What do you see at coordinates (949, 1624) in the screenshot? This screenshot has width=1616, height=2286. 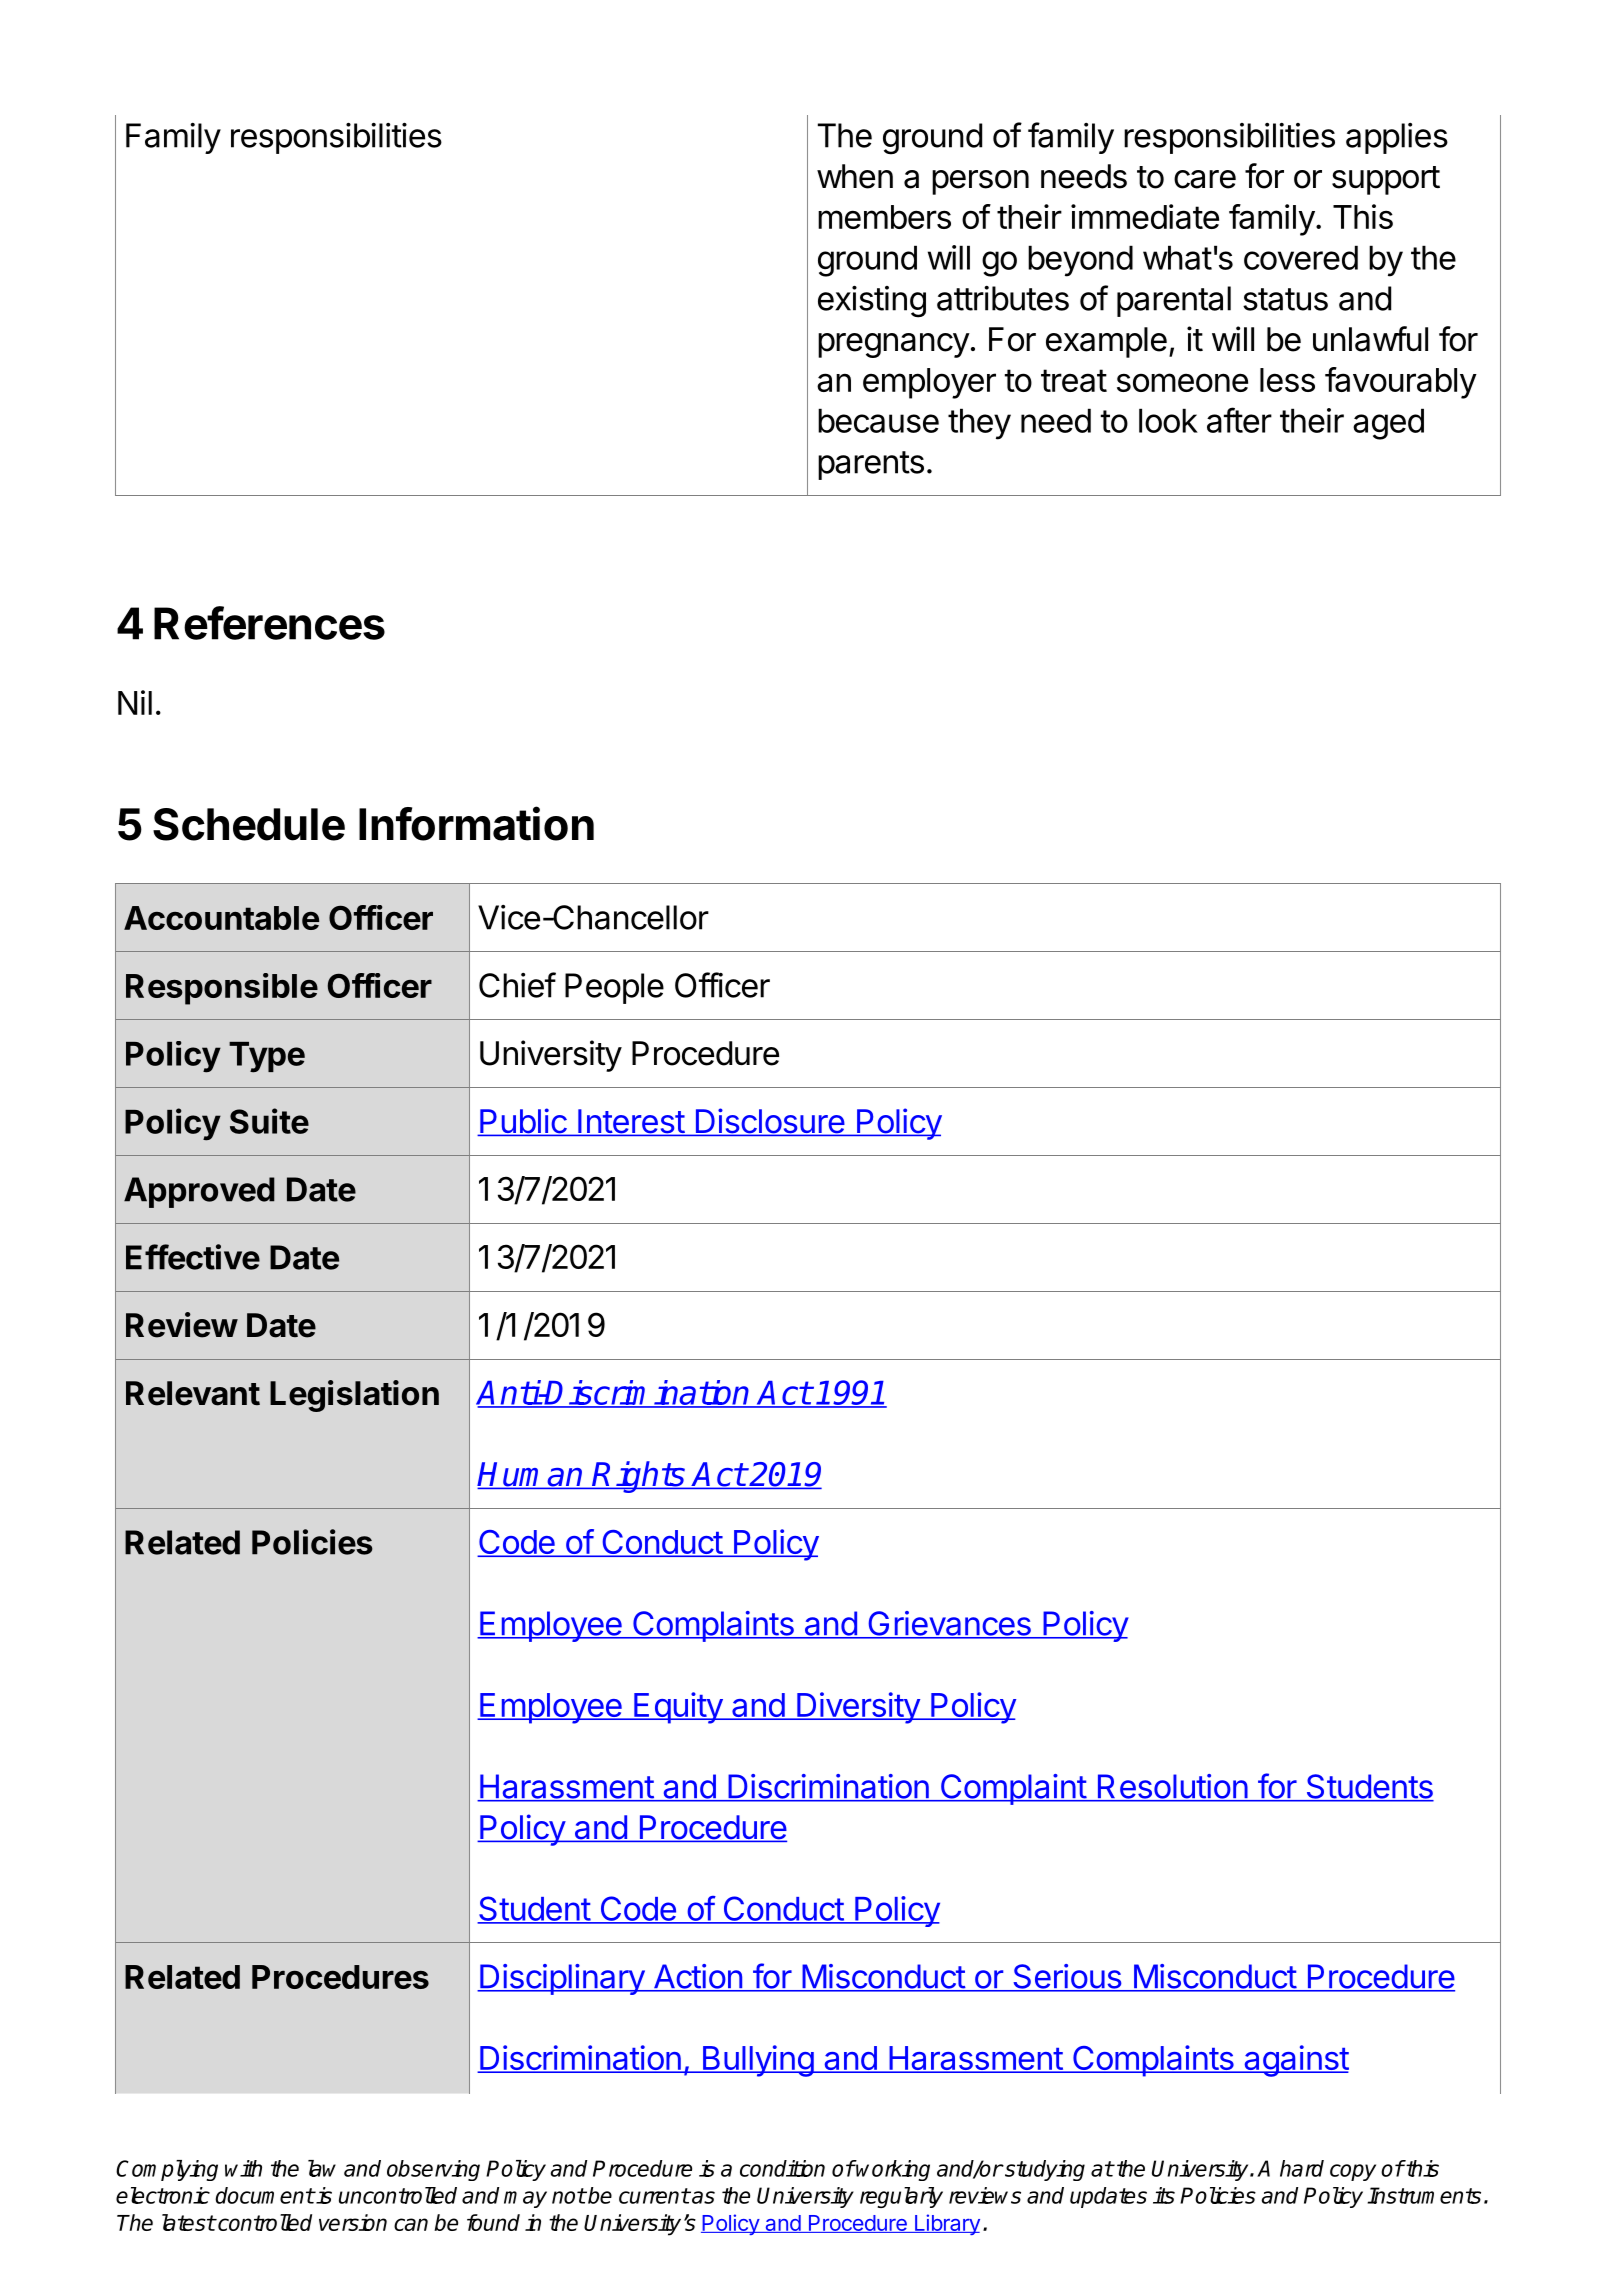 I see `Grievances` at bounding box center [949, 1624].
